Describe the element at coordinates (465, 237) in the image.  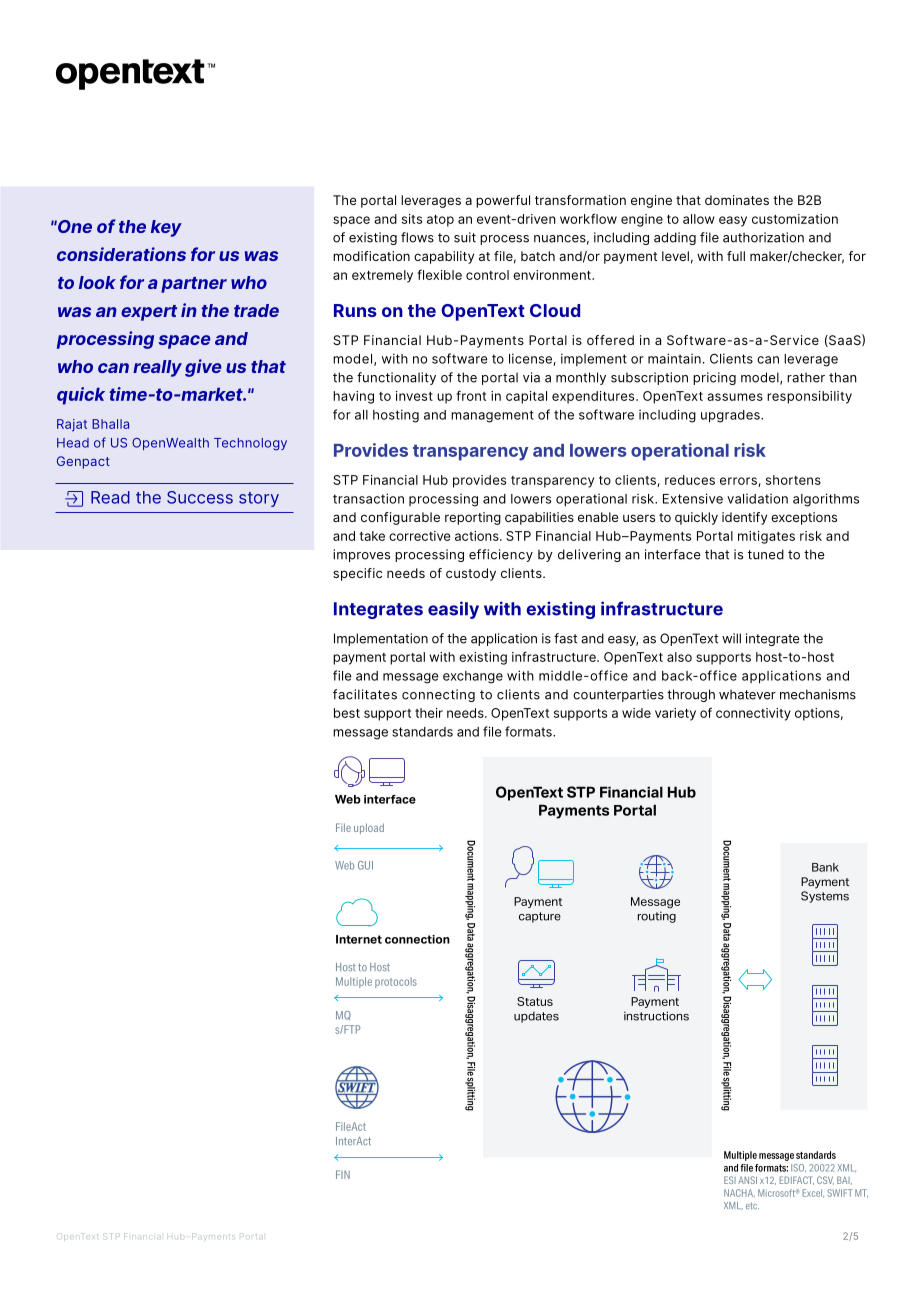
I see `suit` at that location.
